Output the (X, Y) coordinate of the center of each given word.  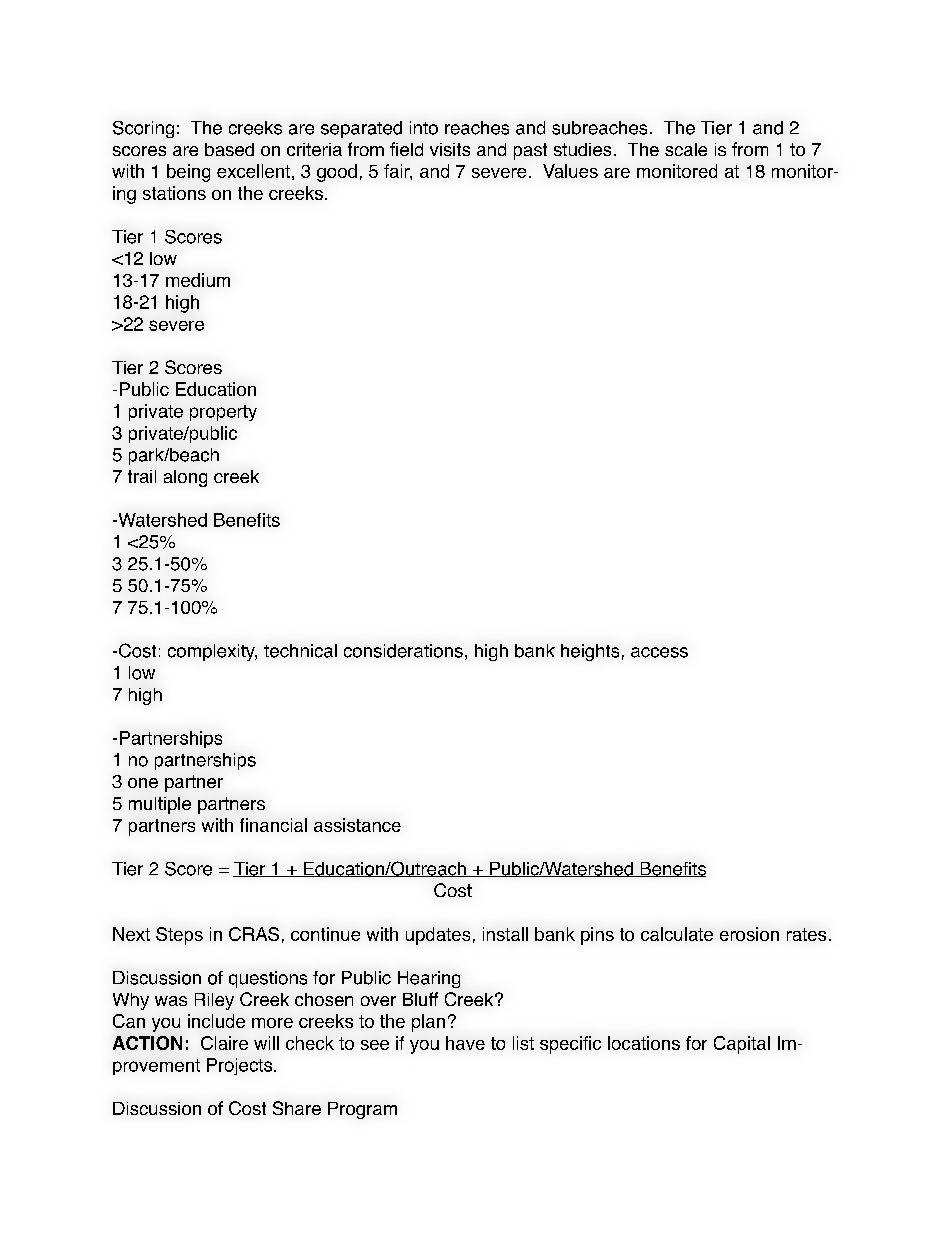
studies (582, 149)
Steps (179, 936)
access (659, 652)
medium (198, 280)
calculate (677, 934)
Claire (224, 1043)
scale (686, 149)
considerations (403, 651)
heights (590, 652)
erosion (749, 934)
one (143, 783)
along (185, 478)
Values (570, 171)
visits (450, 149)
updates (438, 936)
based (229, 149)
